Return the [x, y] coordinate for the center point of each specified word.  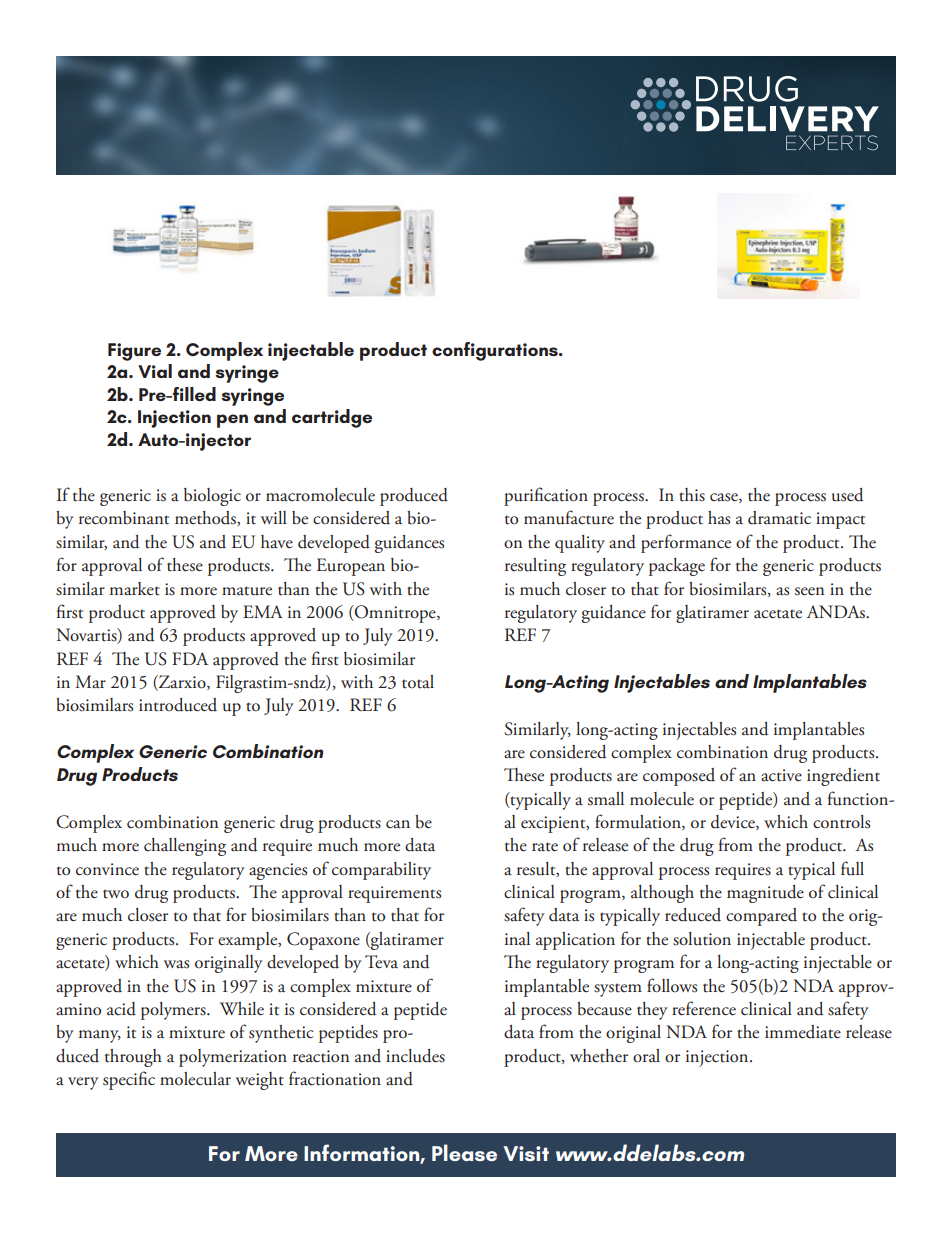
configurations [496, 351]
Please [464, 1152]
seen [809, 591]
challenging [185, 847]
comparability [381, 871]
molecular [195, 1079]
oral [646, 1056]
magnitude [765, 894]
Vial [155, 371]
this [692, 495]
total [418, 682]
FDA [190, 658]
